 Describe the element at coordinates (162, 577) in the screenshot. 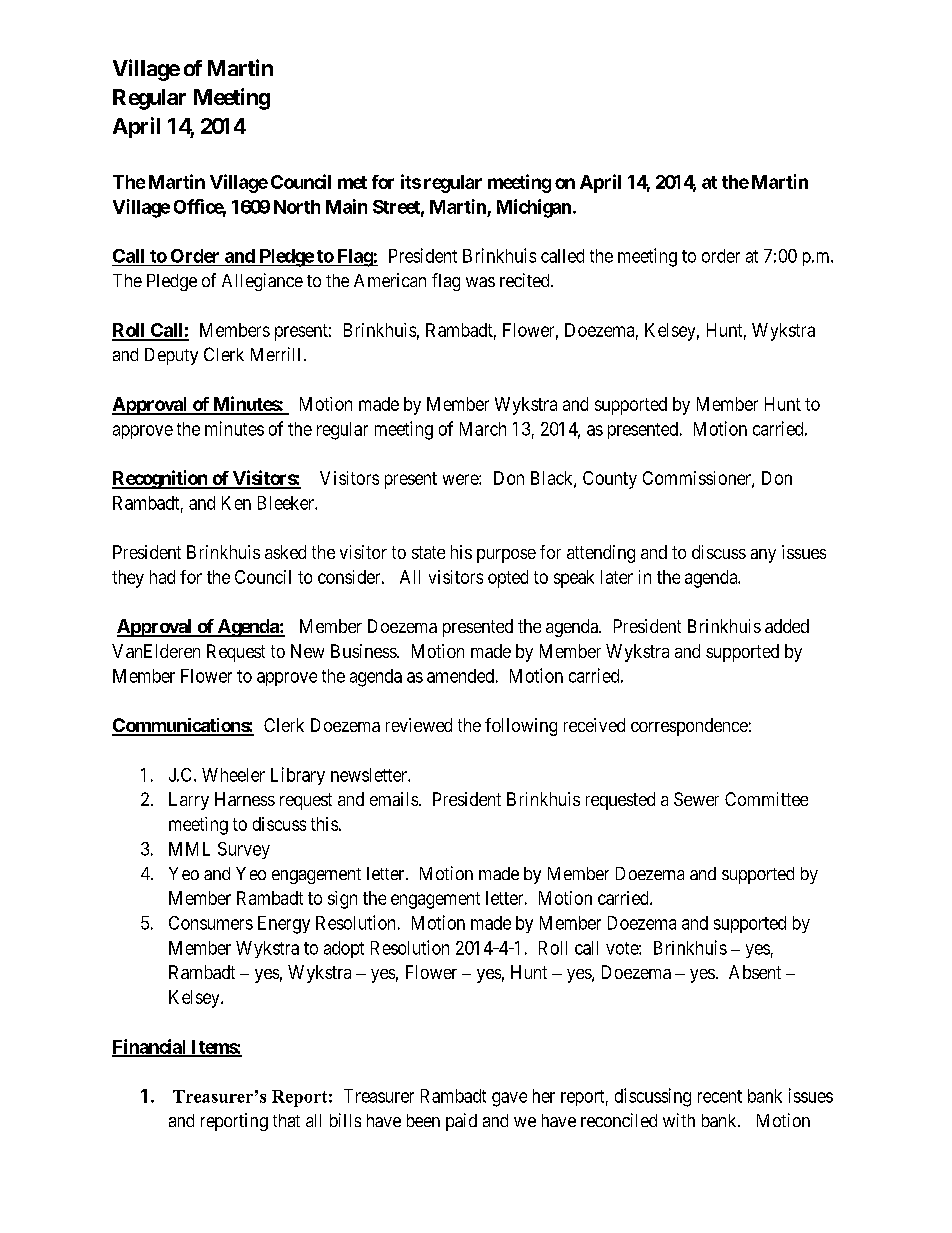

I see `had` at that location.
